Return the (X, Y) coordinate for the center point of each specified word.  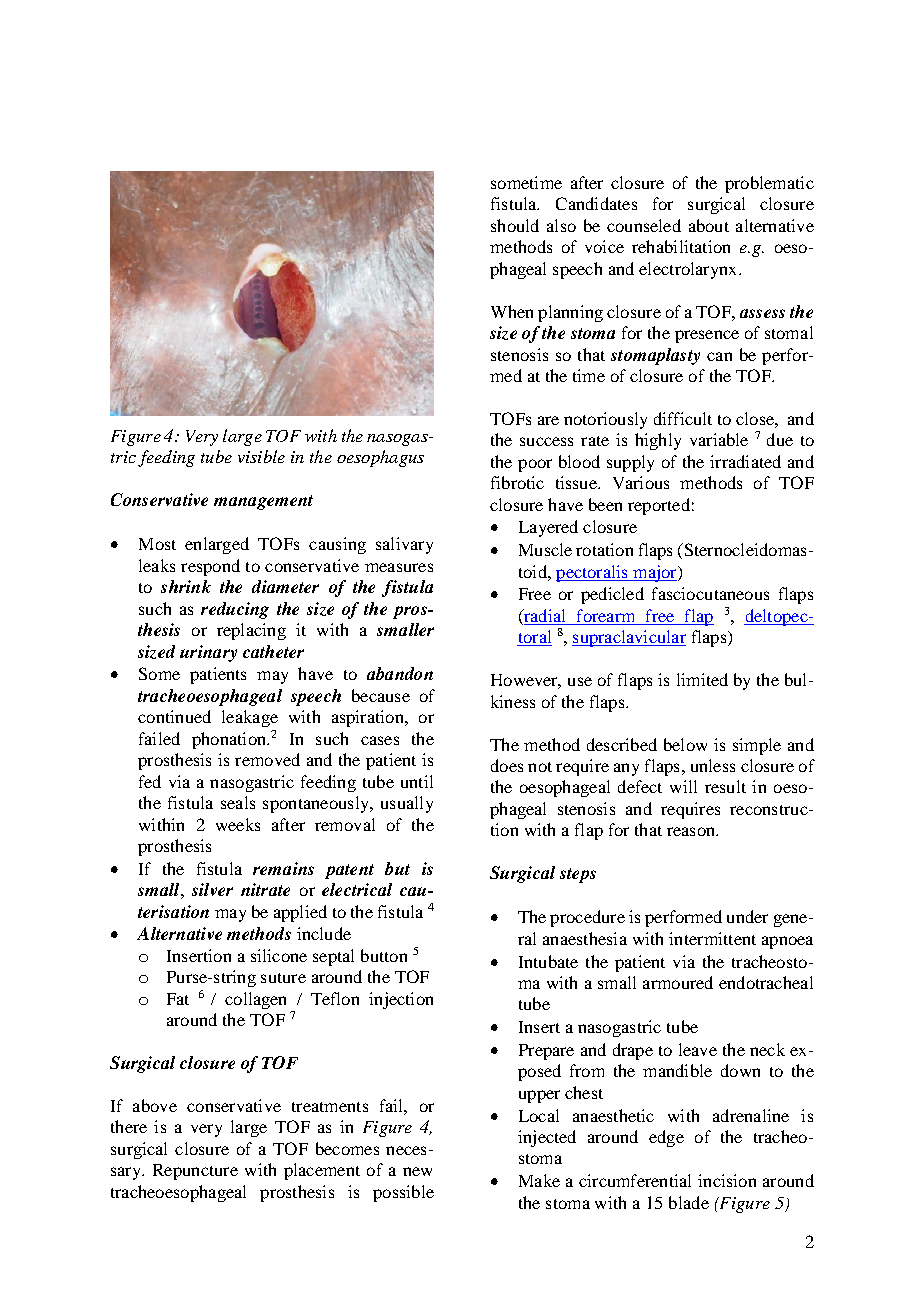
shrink (186, 586)
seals (238, 802)
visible (261, 456)
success (546, 441)
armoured (678, 982)
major (655, 573)
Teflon (335, 998)
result (725, 786)
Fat (178, 999)
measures (399, 567)
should (515, 225)
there (129, 1126)
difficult (683, 418)
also (561, 225)
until (417, 781)
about (709, 225)
